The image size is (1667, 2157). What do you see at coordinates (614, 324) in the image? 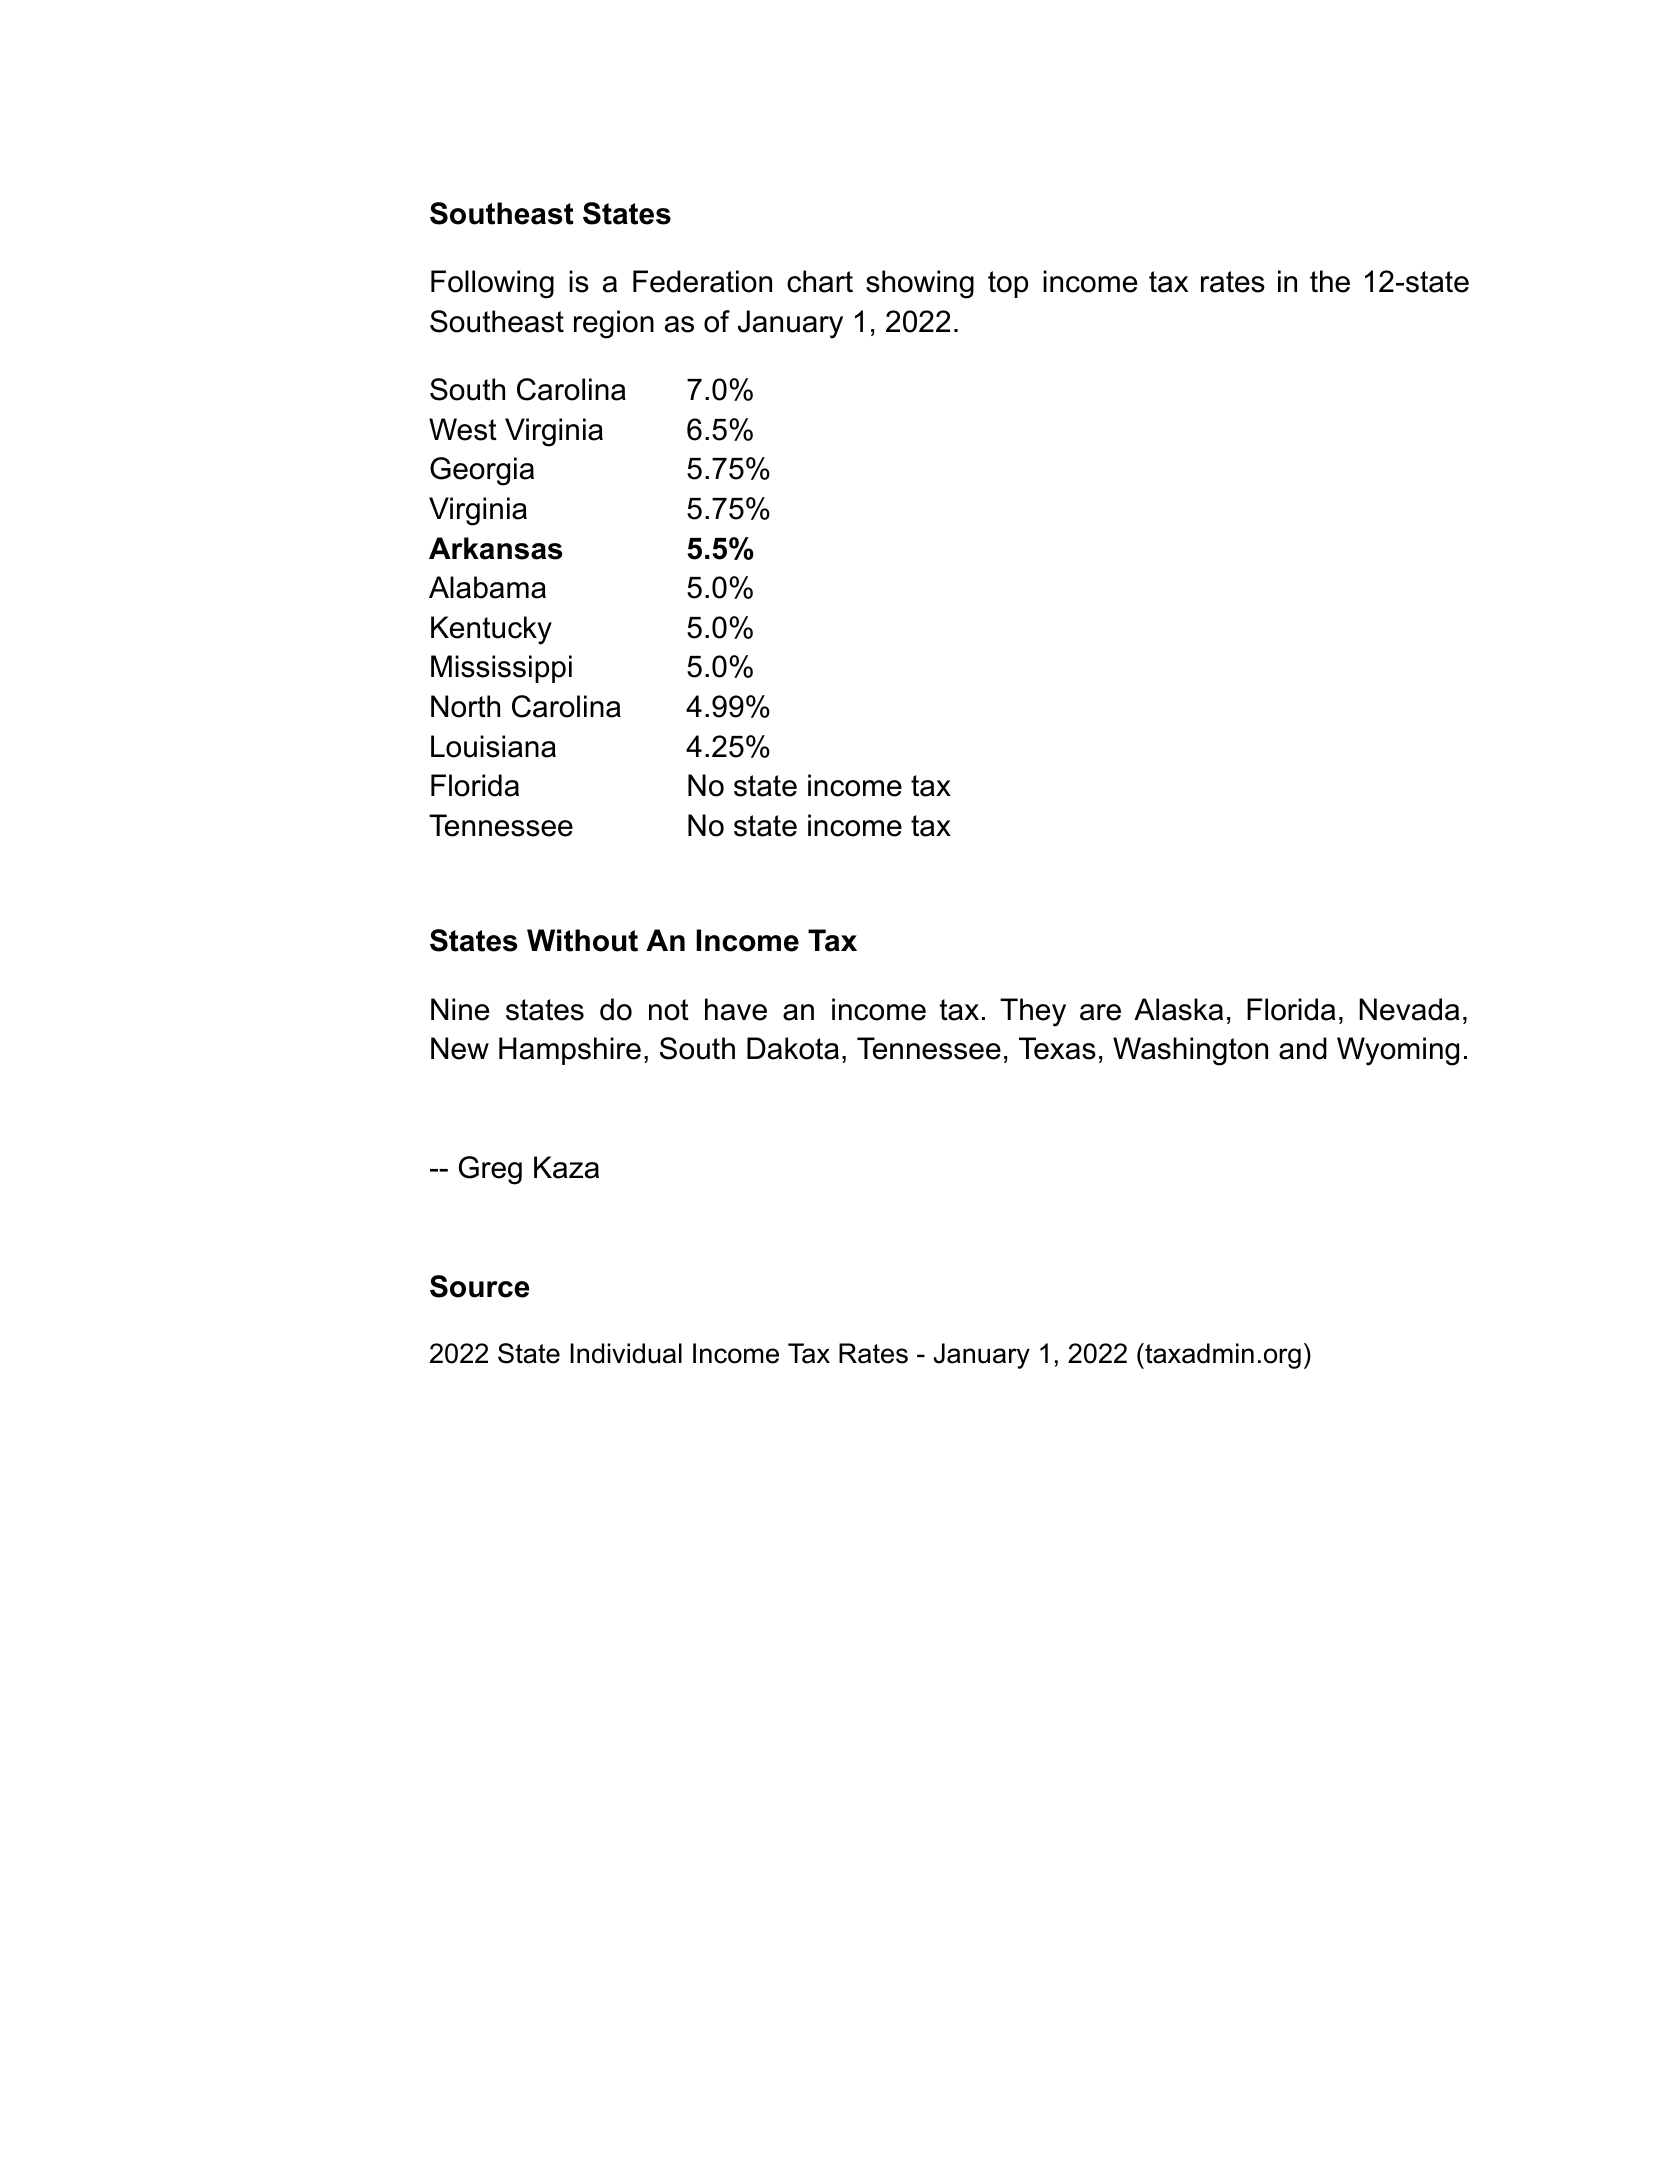
I see `region` at bounding box center [614, 324].
